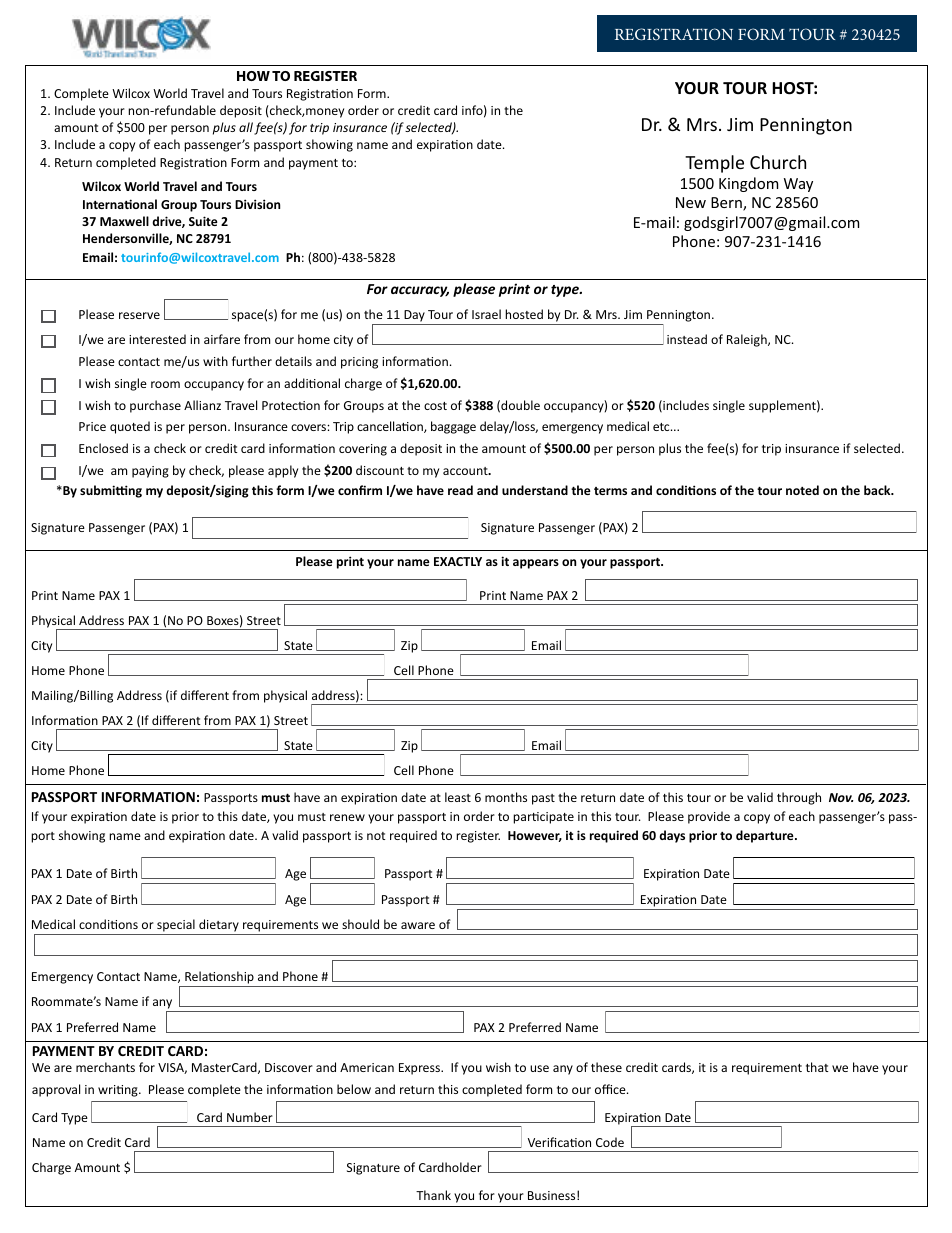 Image resolution: width=952 pixels, height=1233 pixels. I want to click on accuracy, so click(420, 291).
